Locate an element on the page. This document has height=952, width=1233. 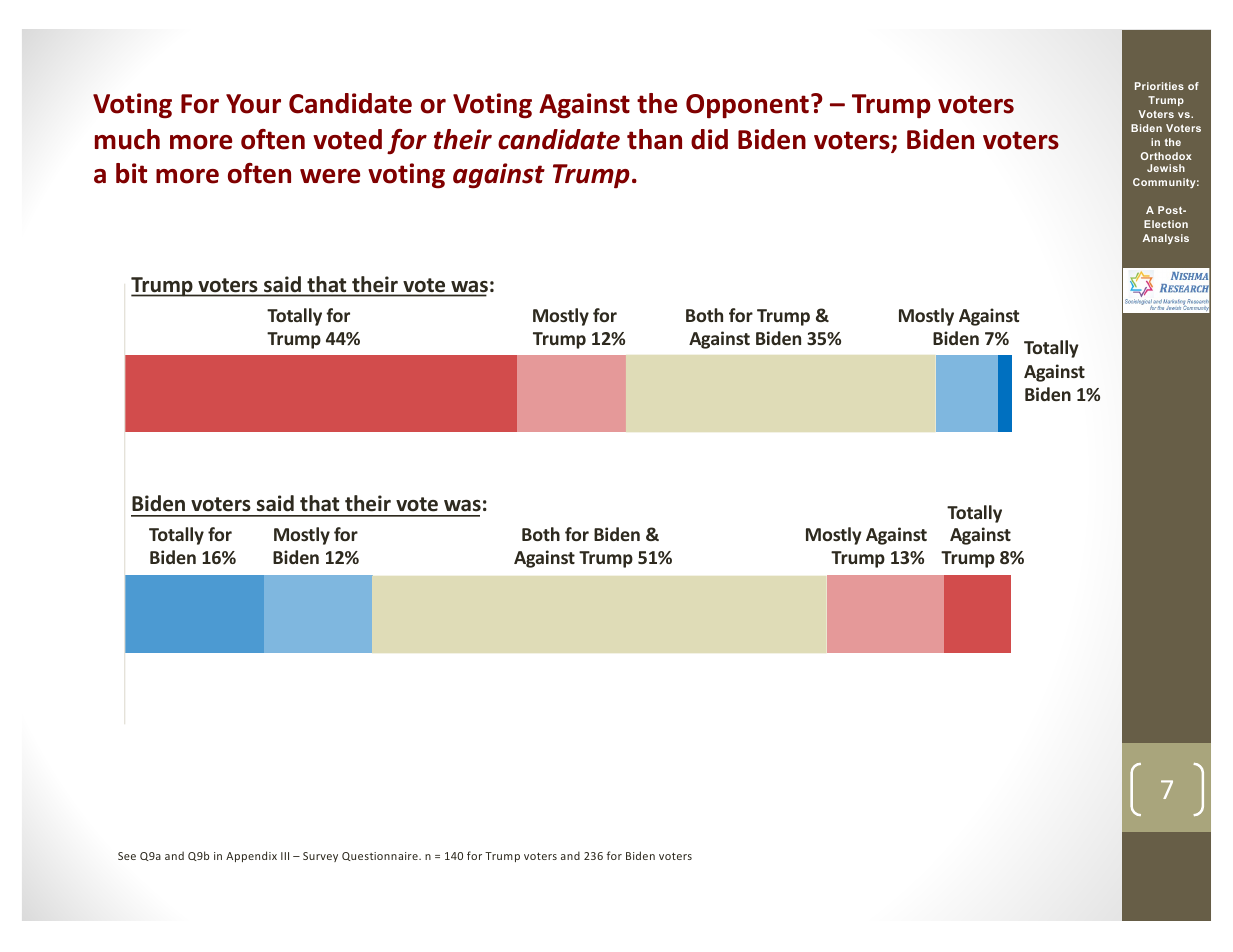
Your is located at coordinates (253, 104).
